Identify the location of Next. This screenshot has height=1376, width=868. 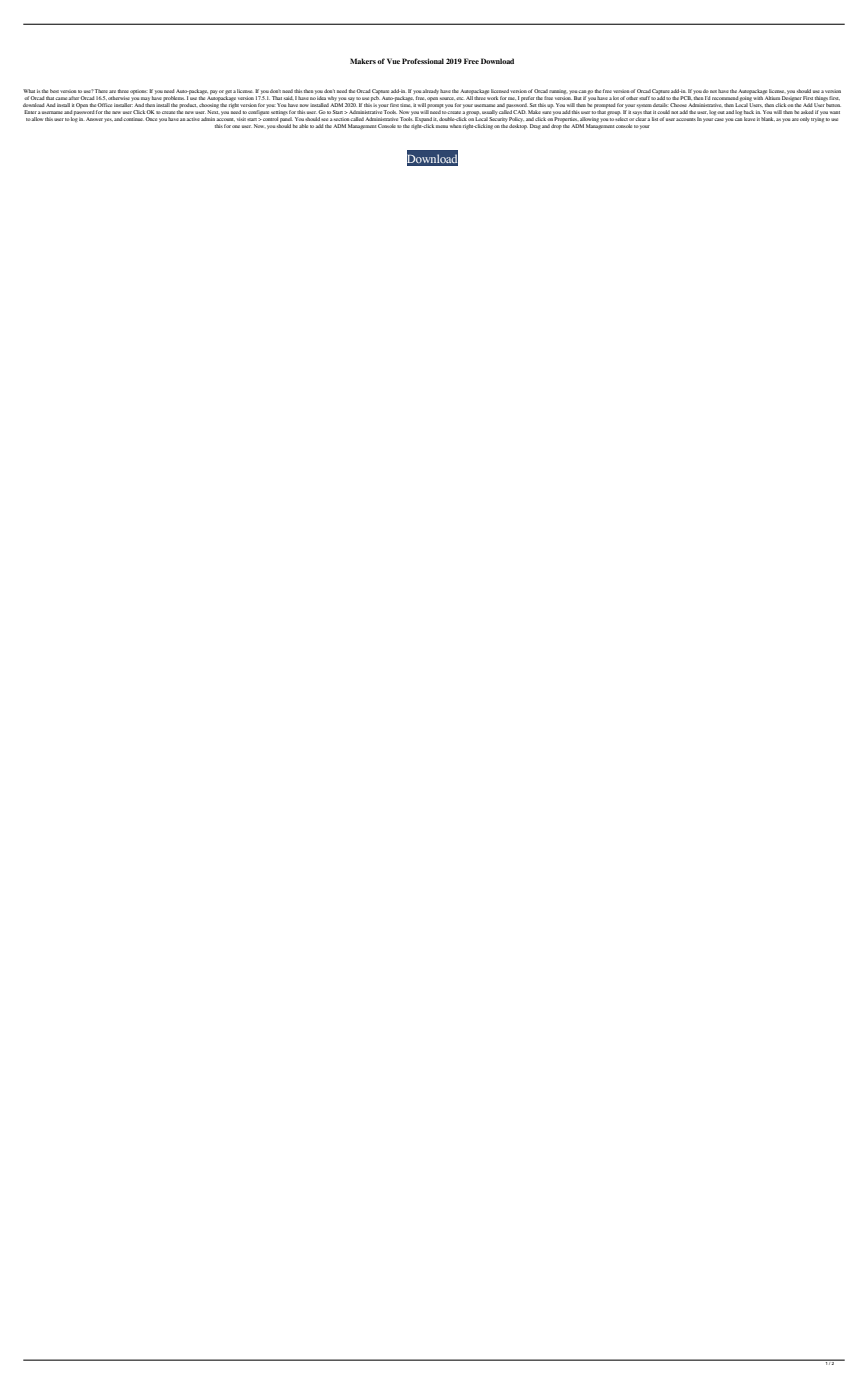
(213, 112).
